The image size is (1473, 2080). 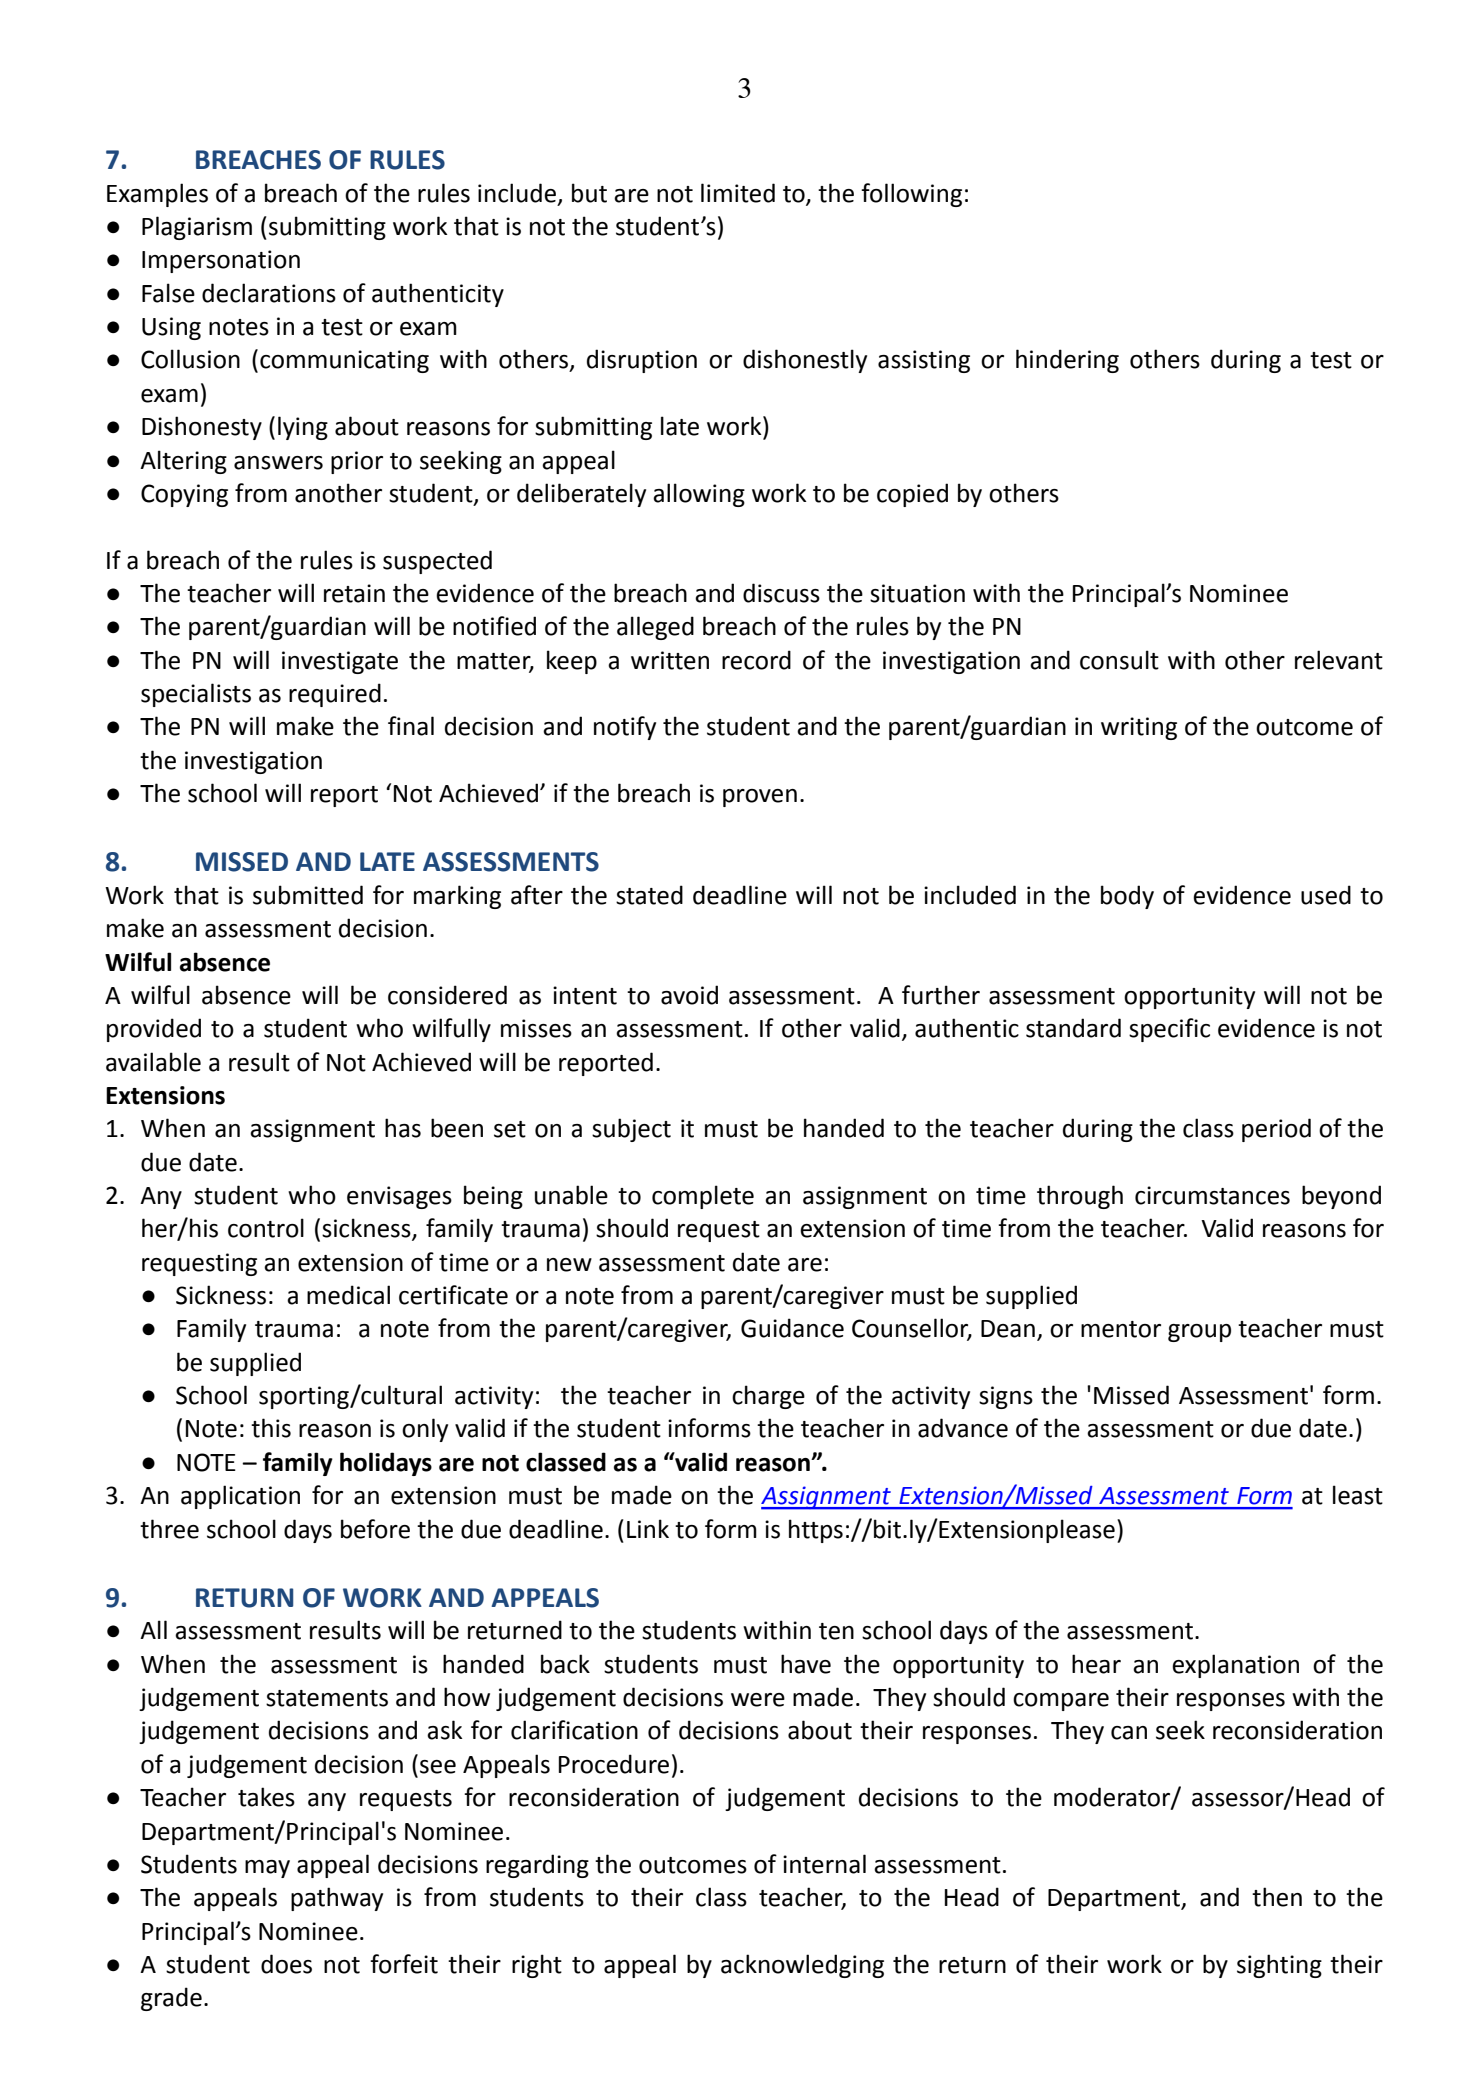 I want to click on record, so click(x=756, y=660).
